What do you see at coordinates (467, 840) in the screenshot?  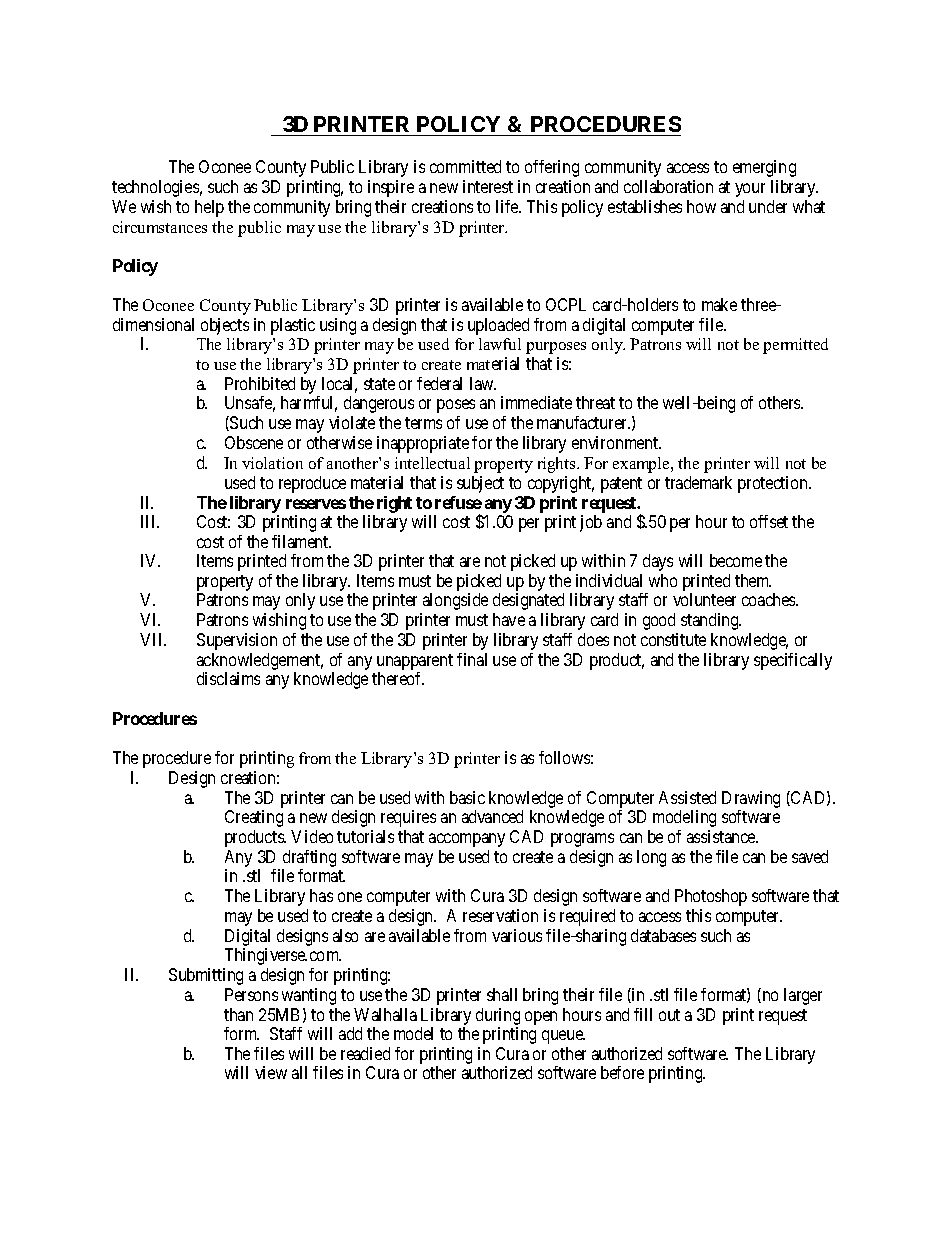 I see `accompany` at bounding box center [467, 840].
